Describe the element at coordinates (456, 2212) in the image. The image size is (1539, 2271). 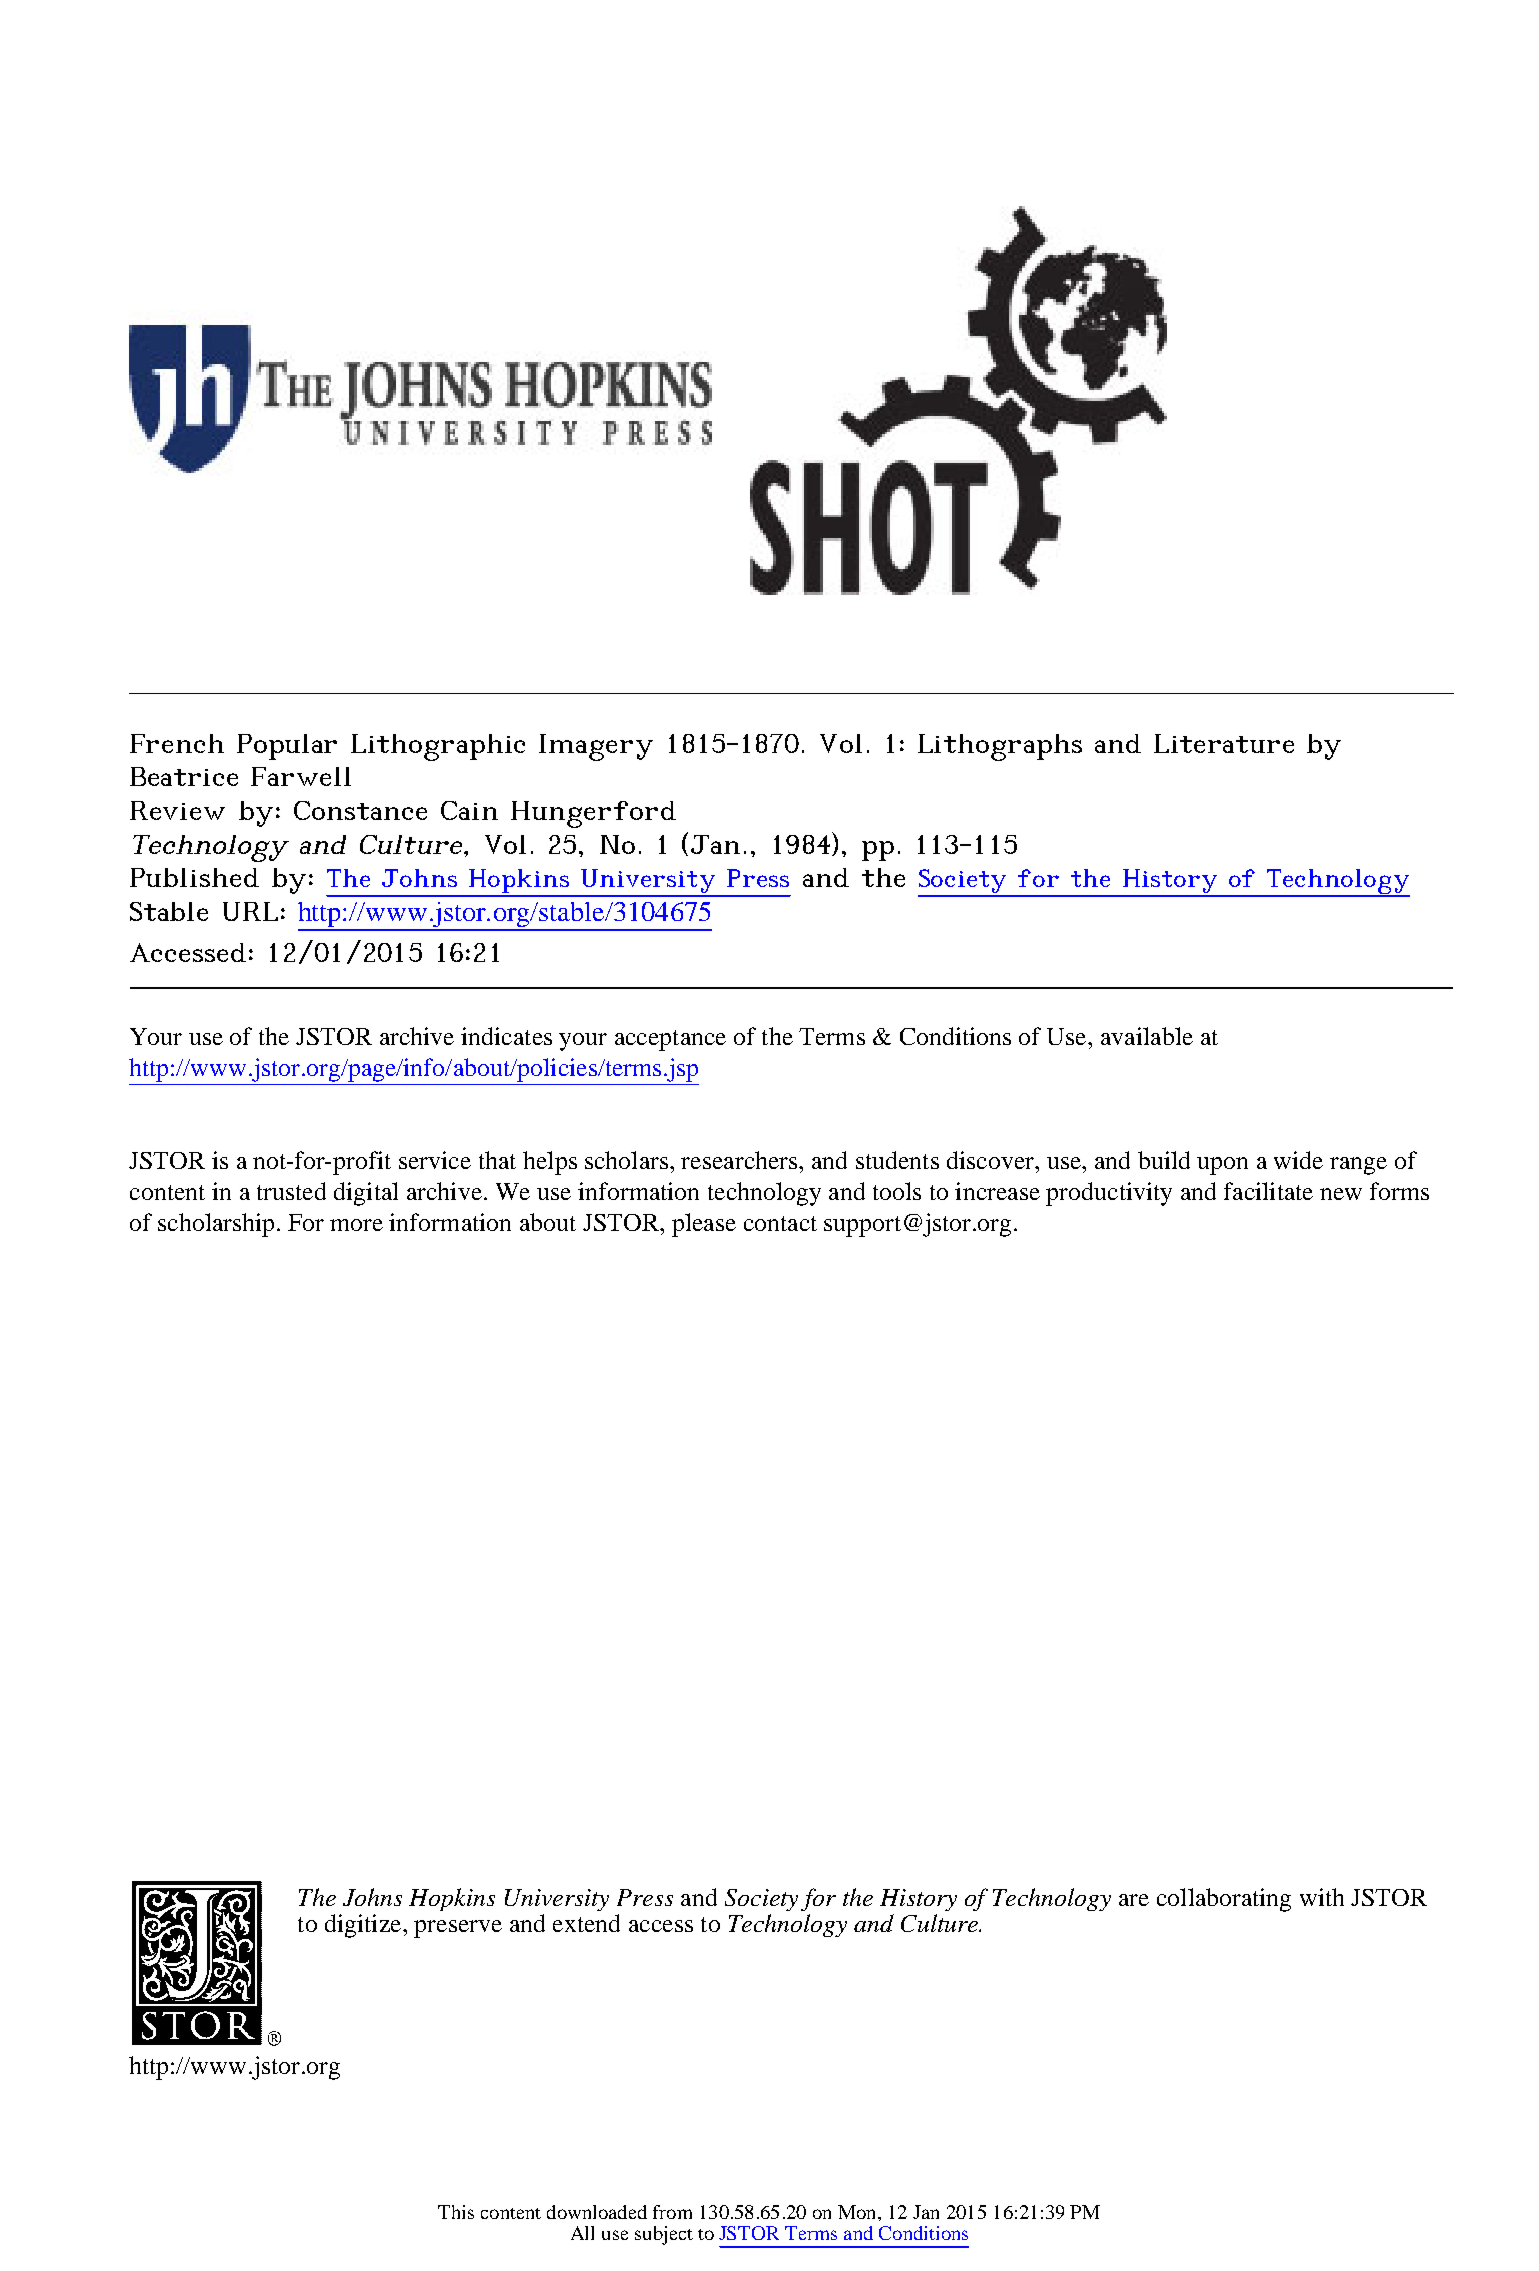
I see `This` at that location.
